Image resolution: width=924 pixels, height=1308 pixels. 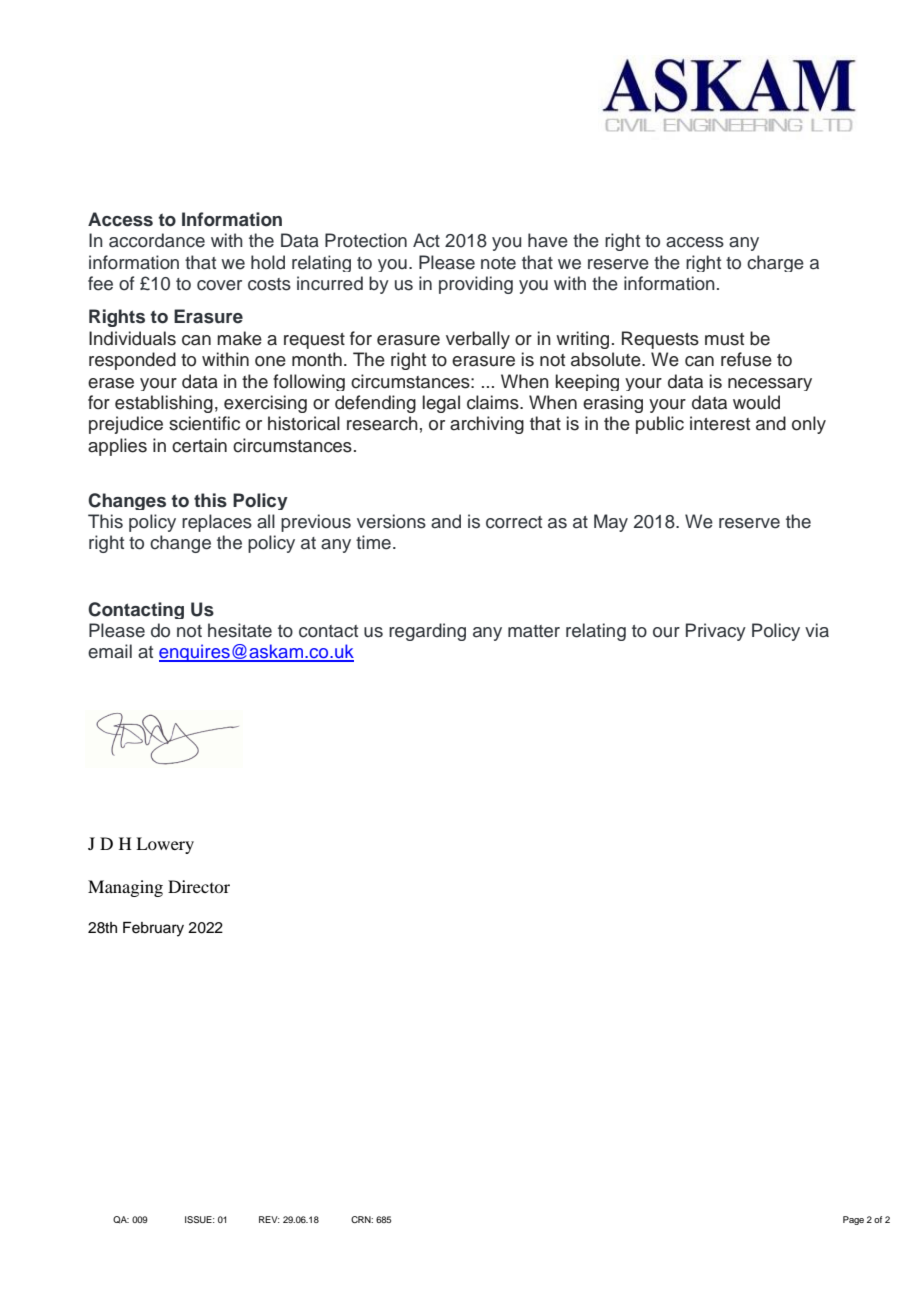 What do you see at coordinates (153, 929) in the image?
I see `February` at bounding box center [153, 929].
